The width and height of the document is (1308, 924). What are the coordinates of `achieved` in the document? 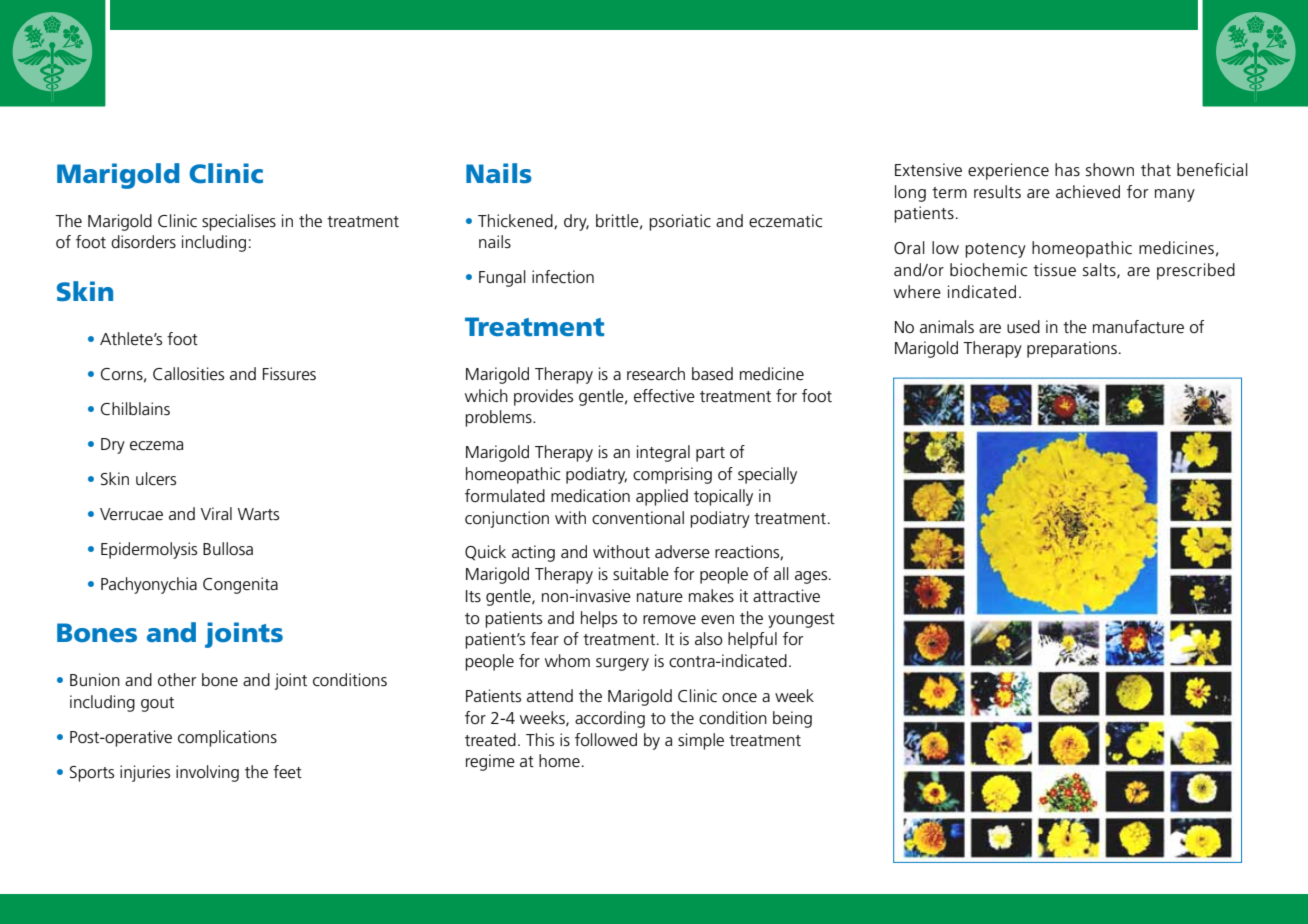 It's located at (1088, 192).
